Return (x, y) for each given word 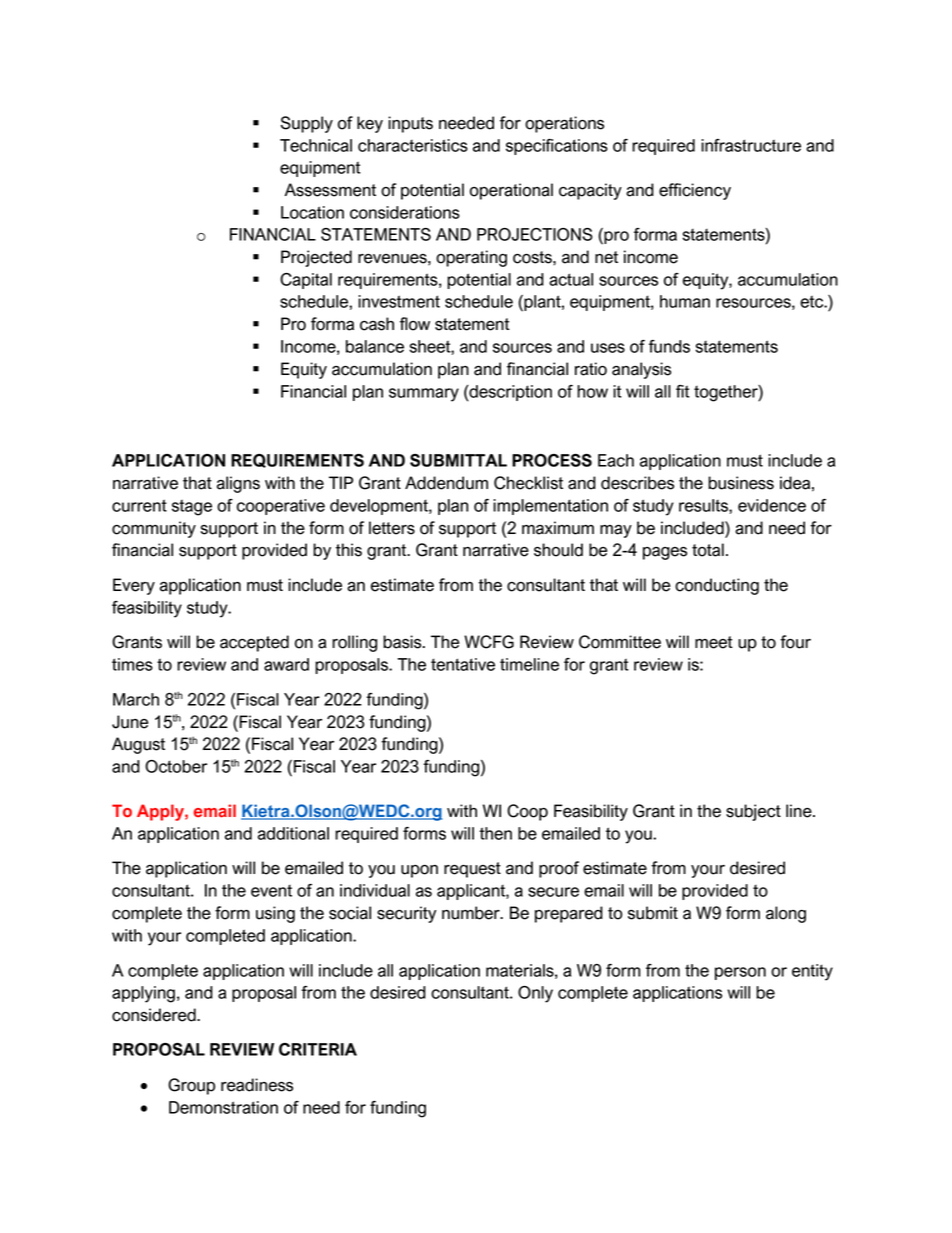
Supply (307, 124)
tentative (463, 664)
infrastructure (751, 145)
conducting (717, 586)
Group (191, 1086)
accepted (254, 643)
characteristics (413, 145)
